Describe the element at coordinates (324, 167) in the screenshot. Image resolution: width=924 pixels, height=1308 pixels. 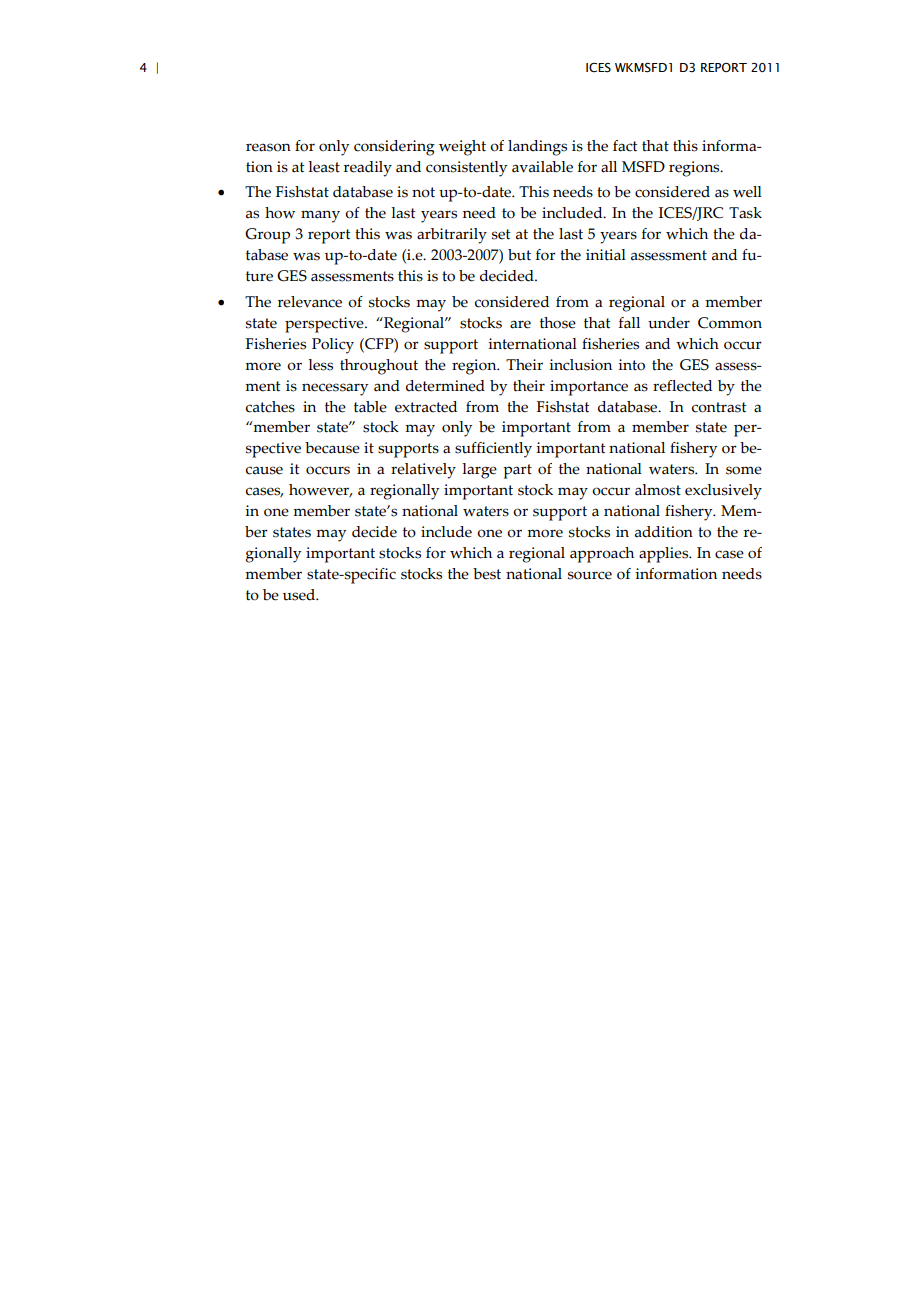
I see `least` at that location.
